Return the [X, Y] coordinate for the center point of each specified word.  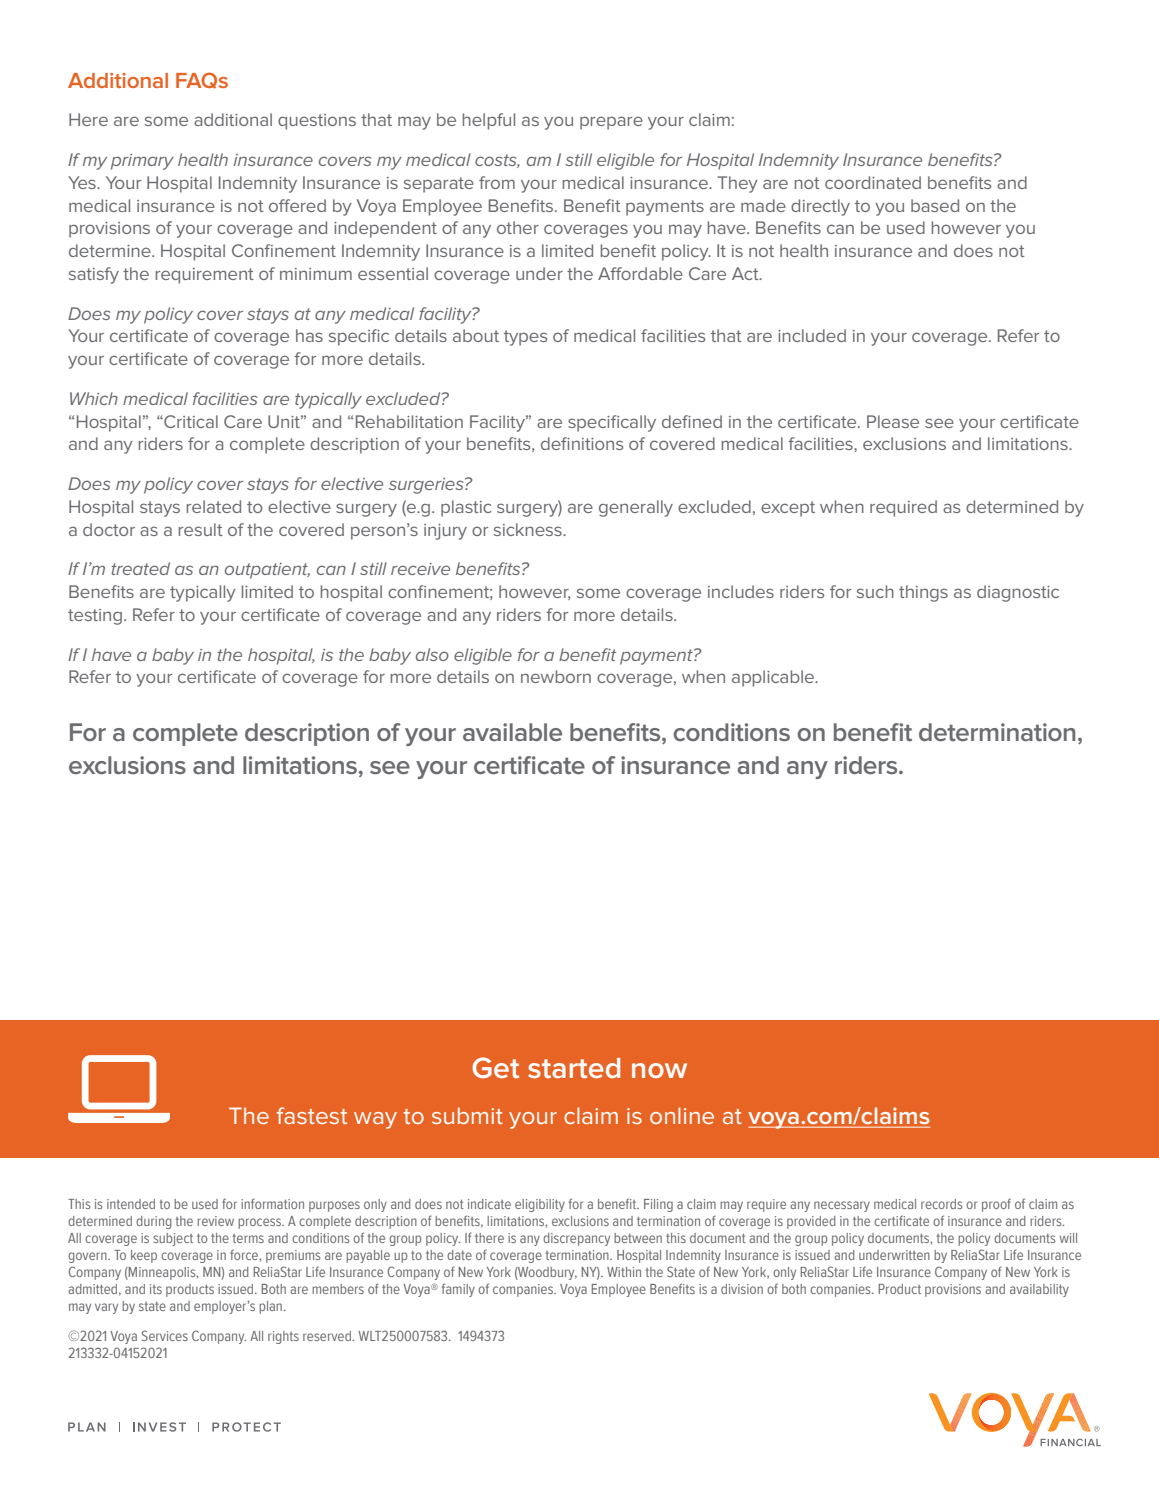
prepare [611, 123]
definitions [582, 443]
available [512, 732]
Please [893, 421]
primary [142, 162]
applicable [774, 678]
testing [95, 617]
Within [624, 1272]
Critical [190, 421]
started [574, 1068]
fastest [312, 1115]
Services [165, 1335]
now [659, 1070]
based [935, 205]
